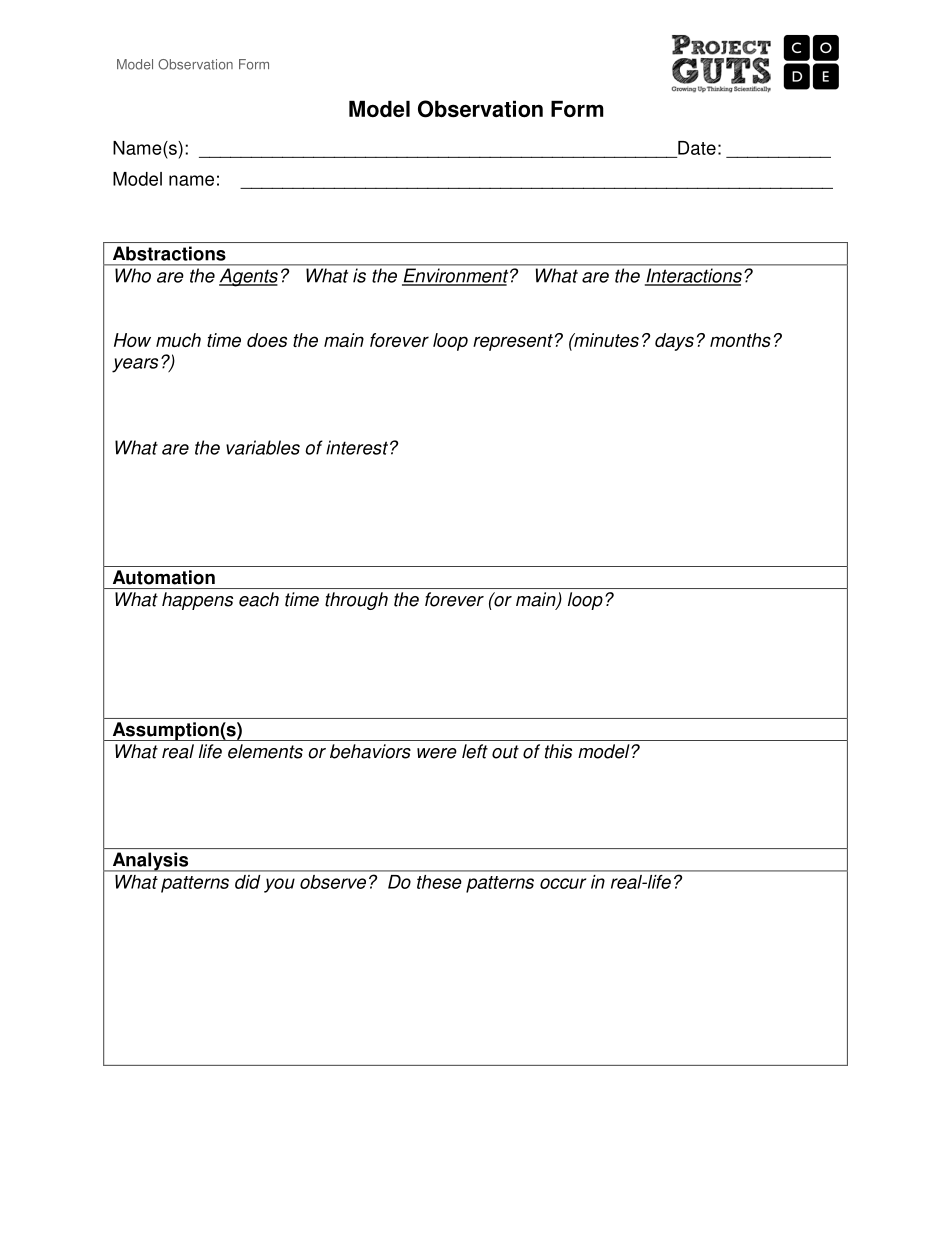  What do you see at coordinates (263, 447) in the screenshot?
I see `variables` at bounding box center [263, 447].
